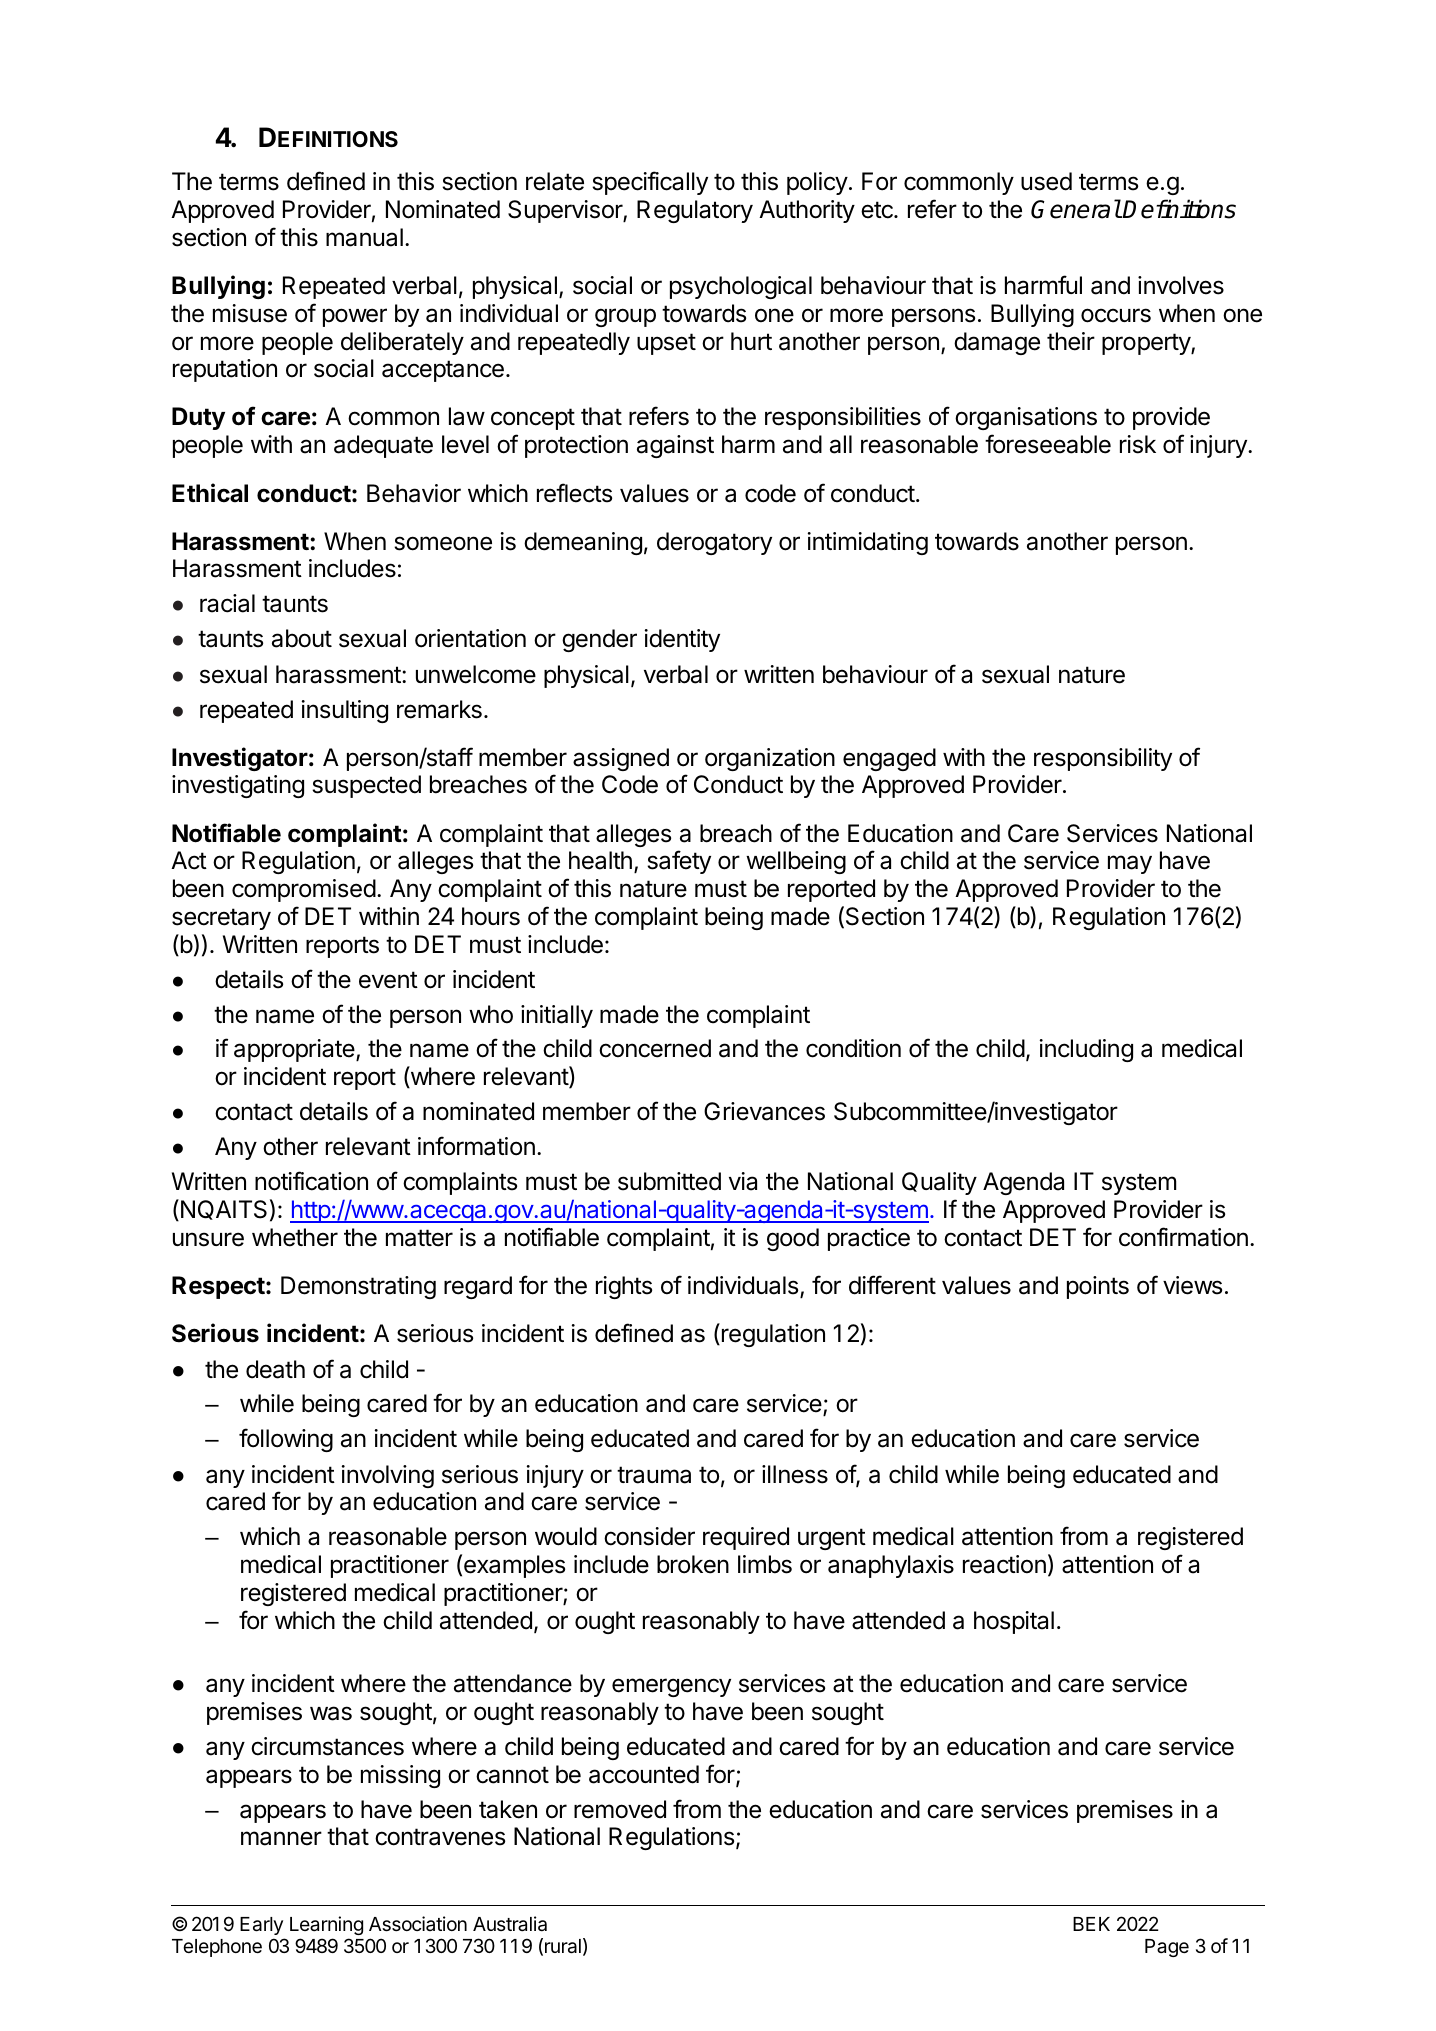 The height and width of the image is (2031, 1436). What do you see at coordinates (275, 1369) in the image?
I see `death` at bounding box center [275, 1369].
